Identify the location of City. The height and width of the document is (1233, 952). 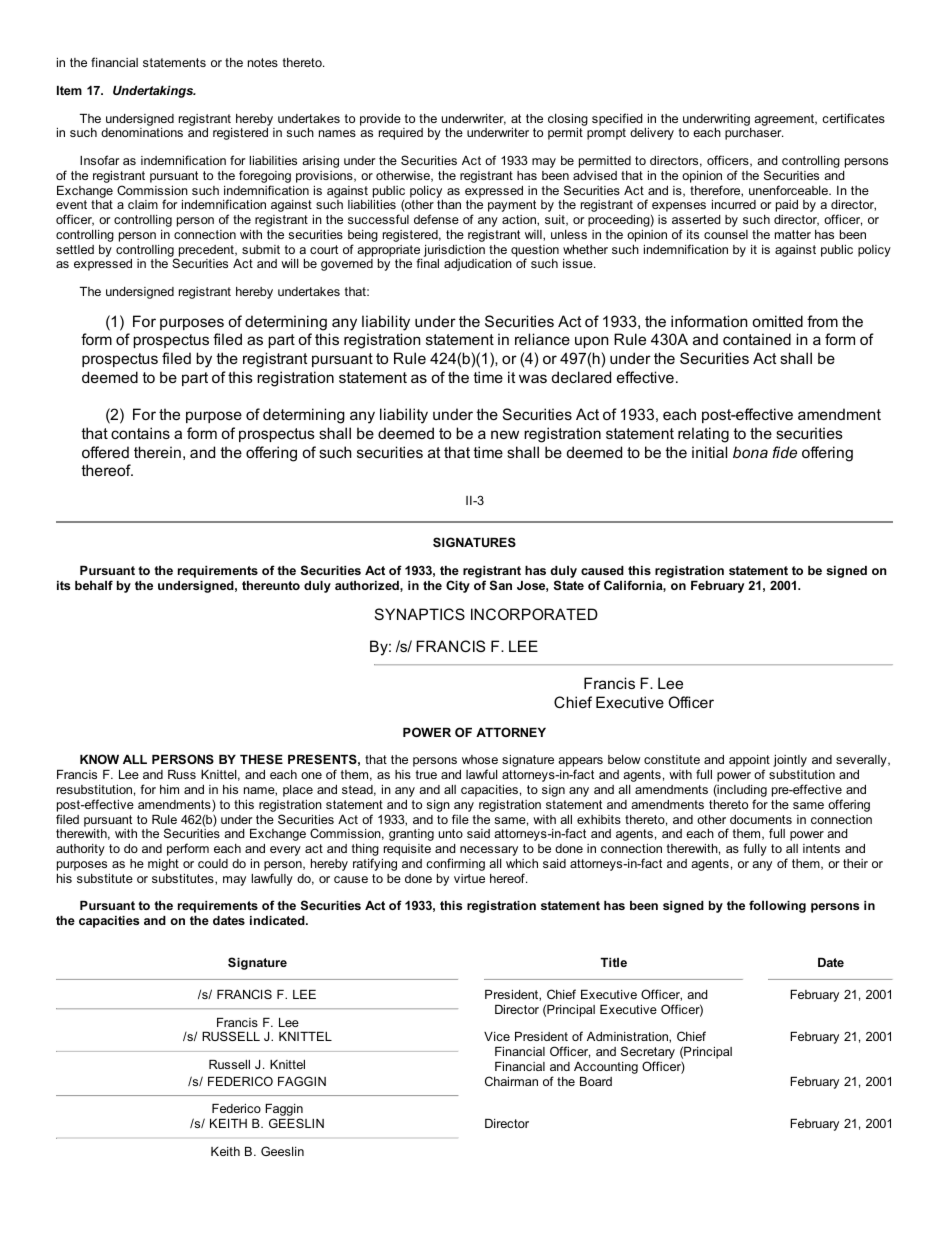
(458, 586).
